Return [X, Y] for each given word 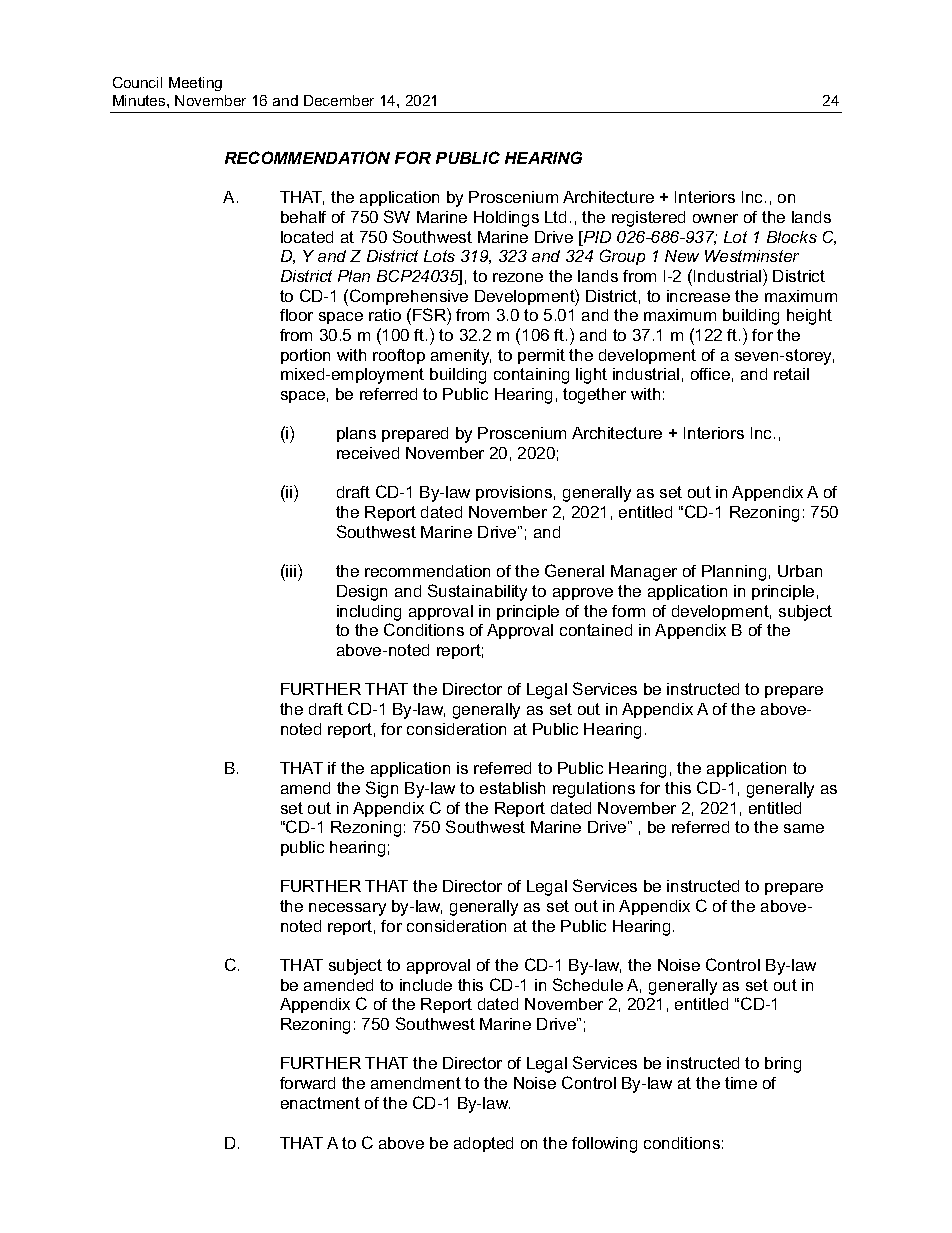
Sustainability [477, 592]
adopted [483, 1144]
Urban [800, 571]
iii [290, 570]
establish [512, 788]
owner [715, 218]
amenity [461, 357]
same [804, 828]
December [339, 100]
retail [791, 374]
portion [305, 356]
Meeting [195, 84]
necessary [347, 909]
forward [307, 1083]
